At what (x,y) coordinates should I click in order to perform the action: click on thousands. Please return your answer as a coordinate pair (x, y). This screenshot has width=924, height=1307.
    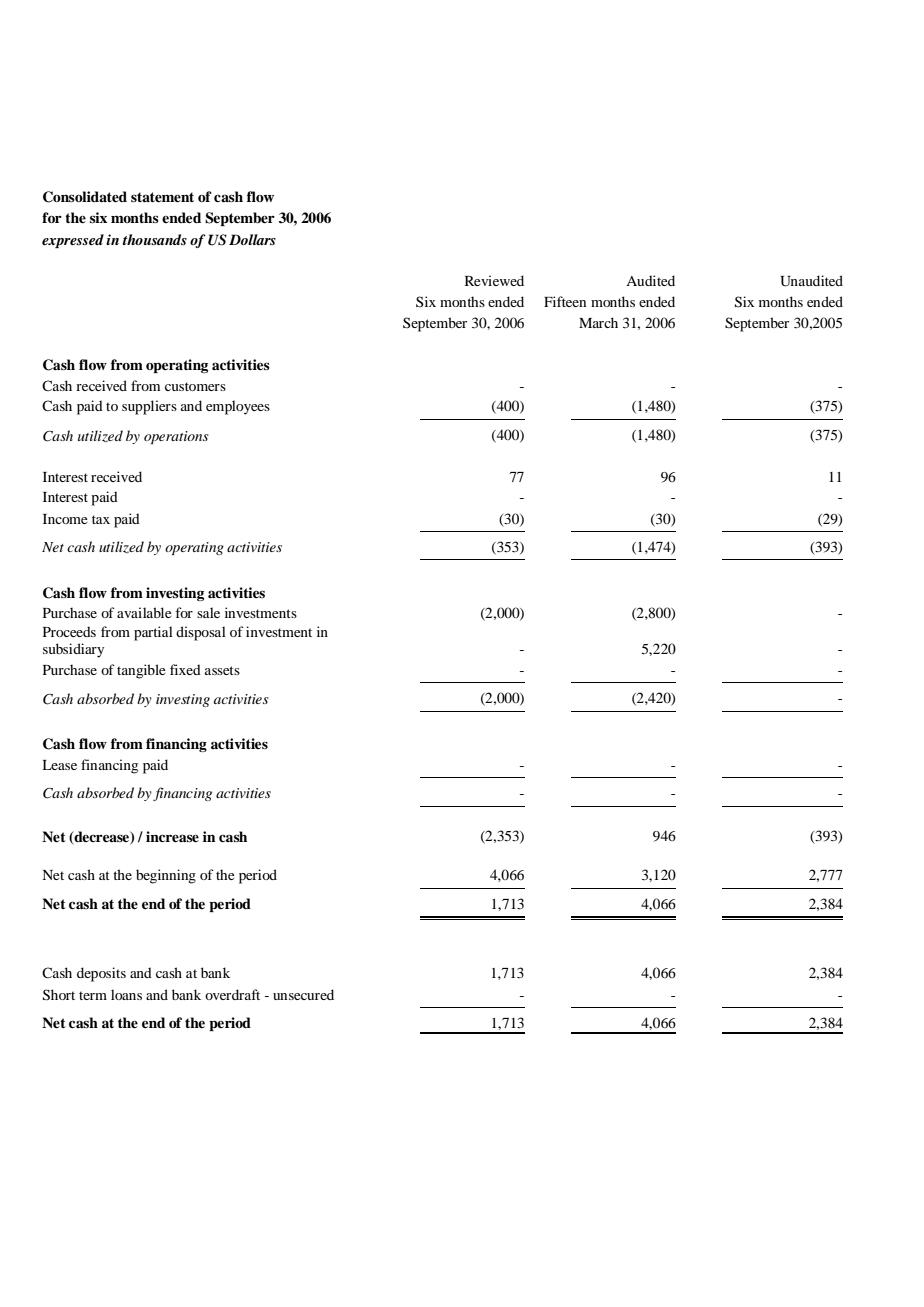
    Looking at the image, I should click on (155, 239).
